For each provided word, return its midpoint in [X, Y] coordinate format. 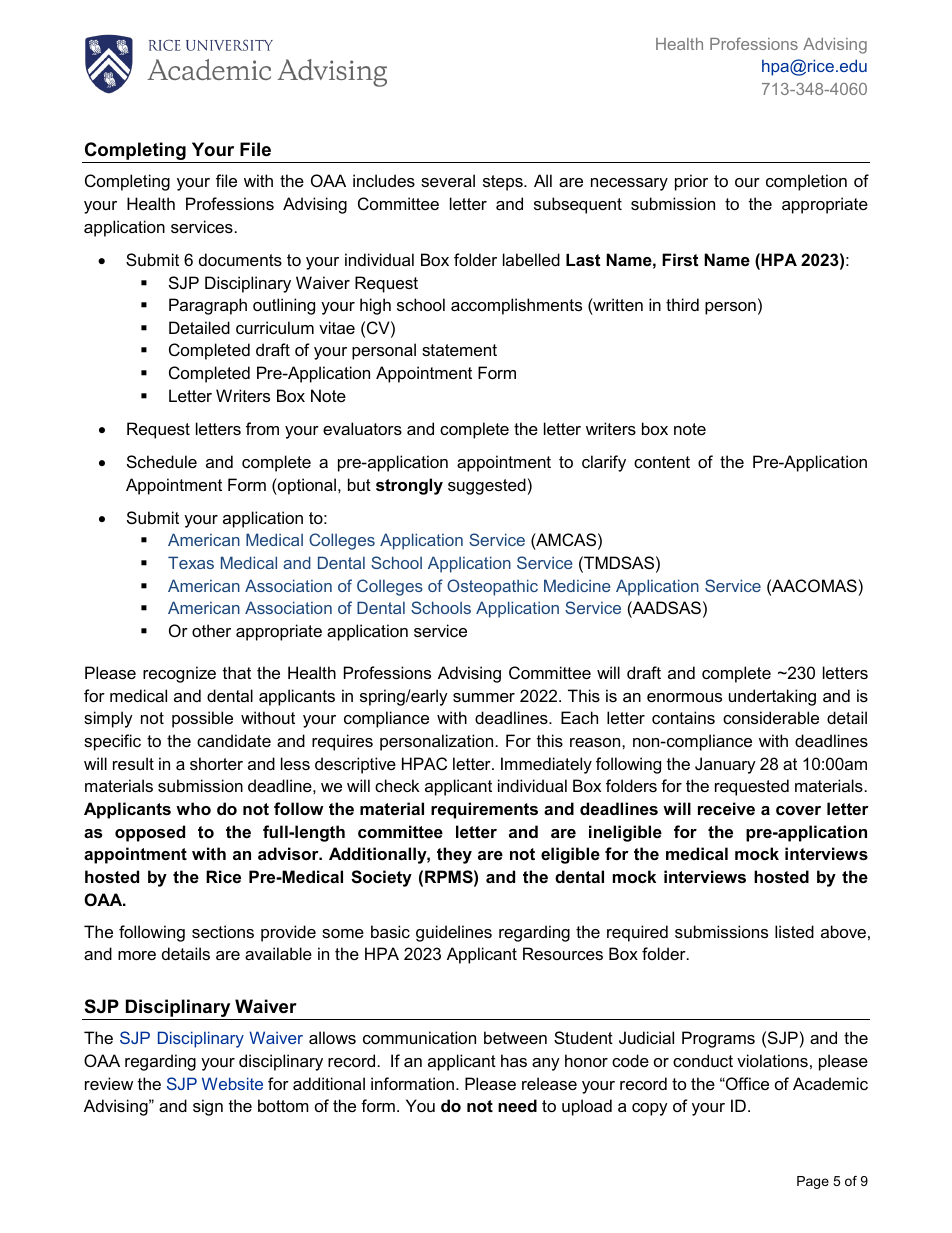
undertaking [772, 697]
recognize [179, 674]
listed [794, 931]
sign [208, 1107]
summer [484, 697]
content [662, 462]
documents [240, 259]
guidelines [454, 933]
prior [691, 182]
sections [223, 931]
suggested [487, 486]
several [448, 180]
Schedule [162, 461]
